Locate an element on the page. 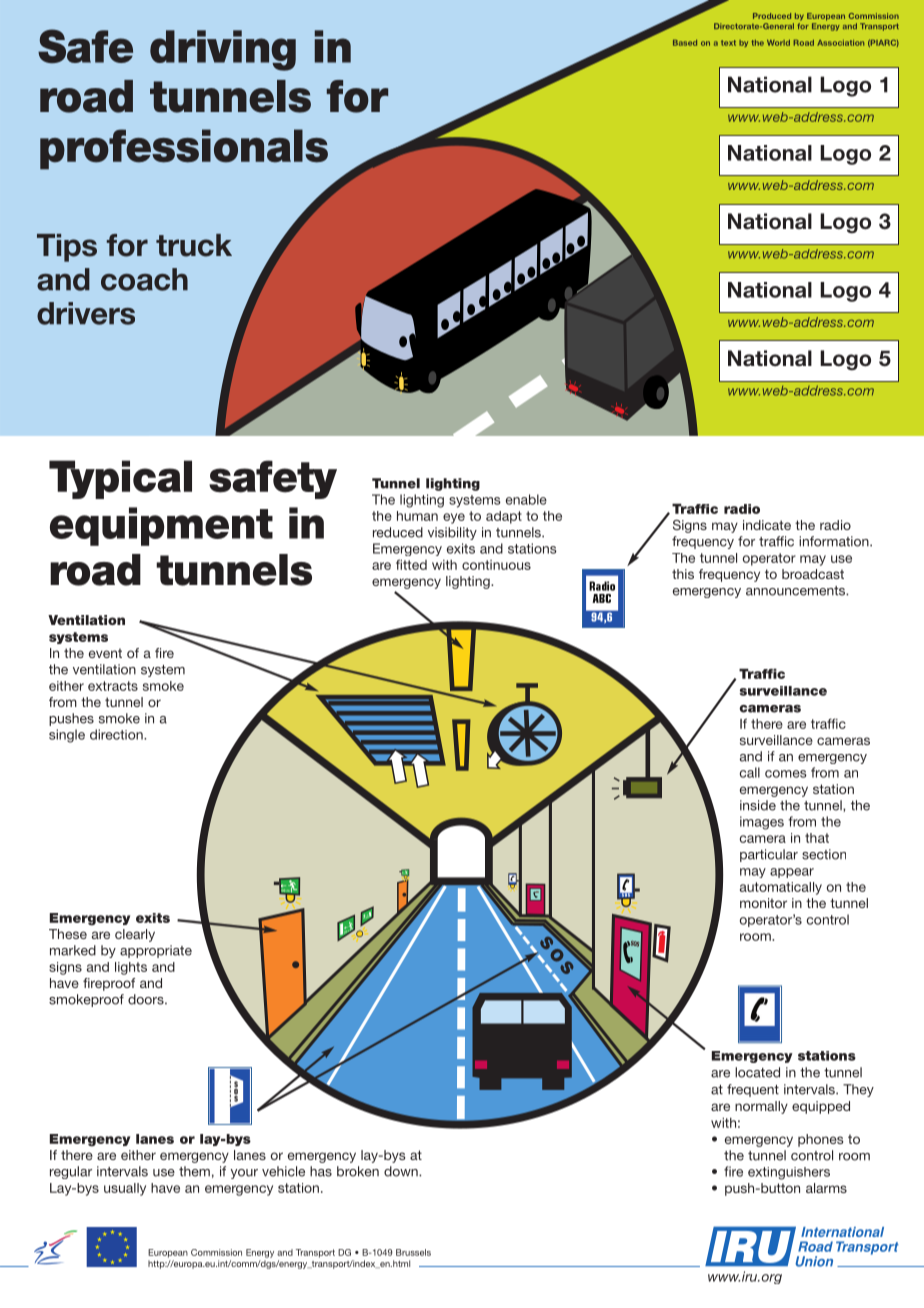  event is located at coordinates (105, 653).
